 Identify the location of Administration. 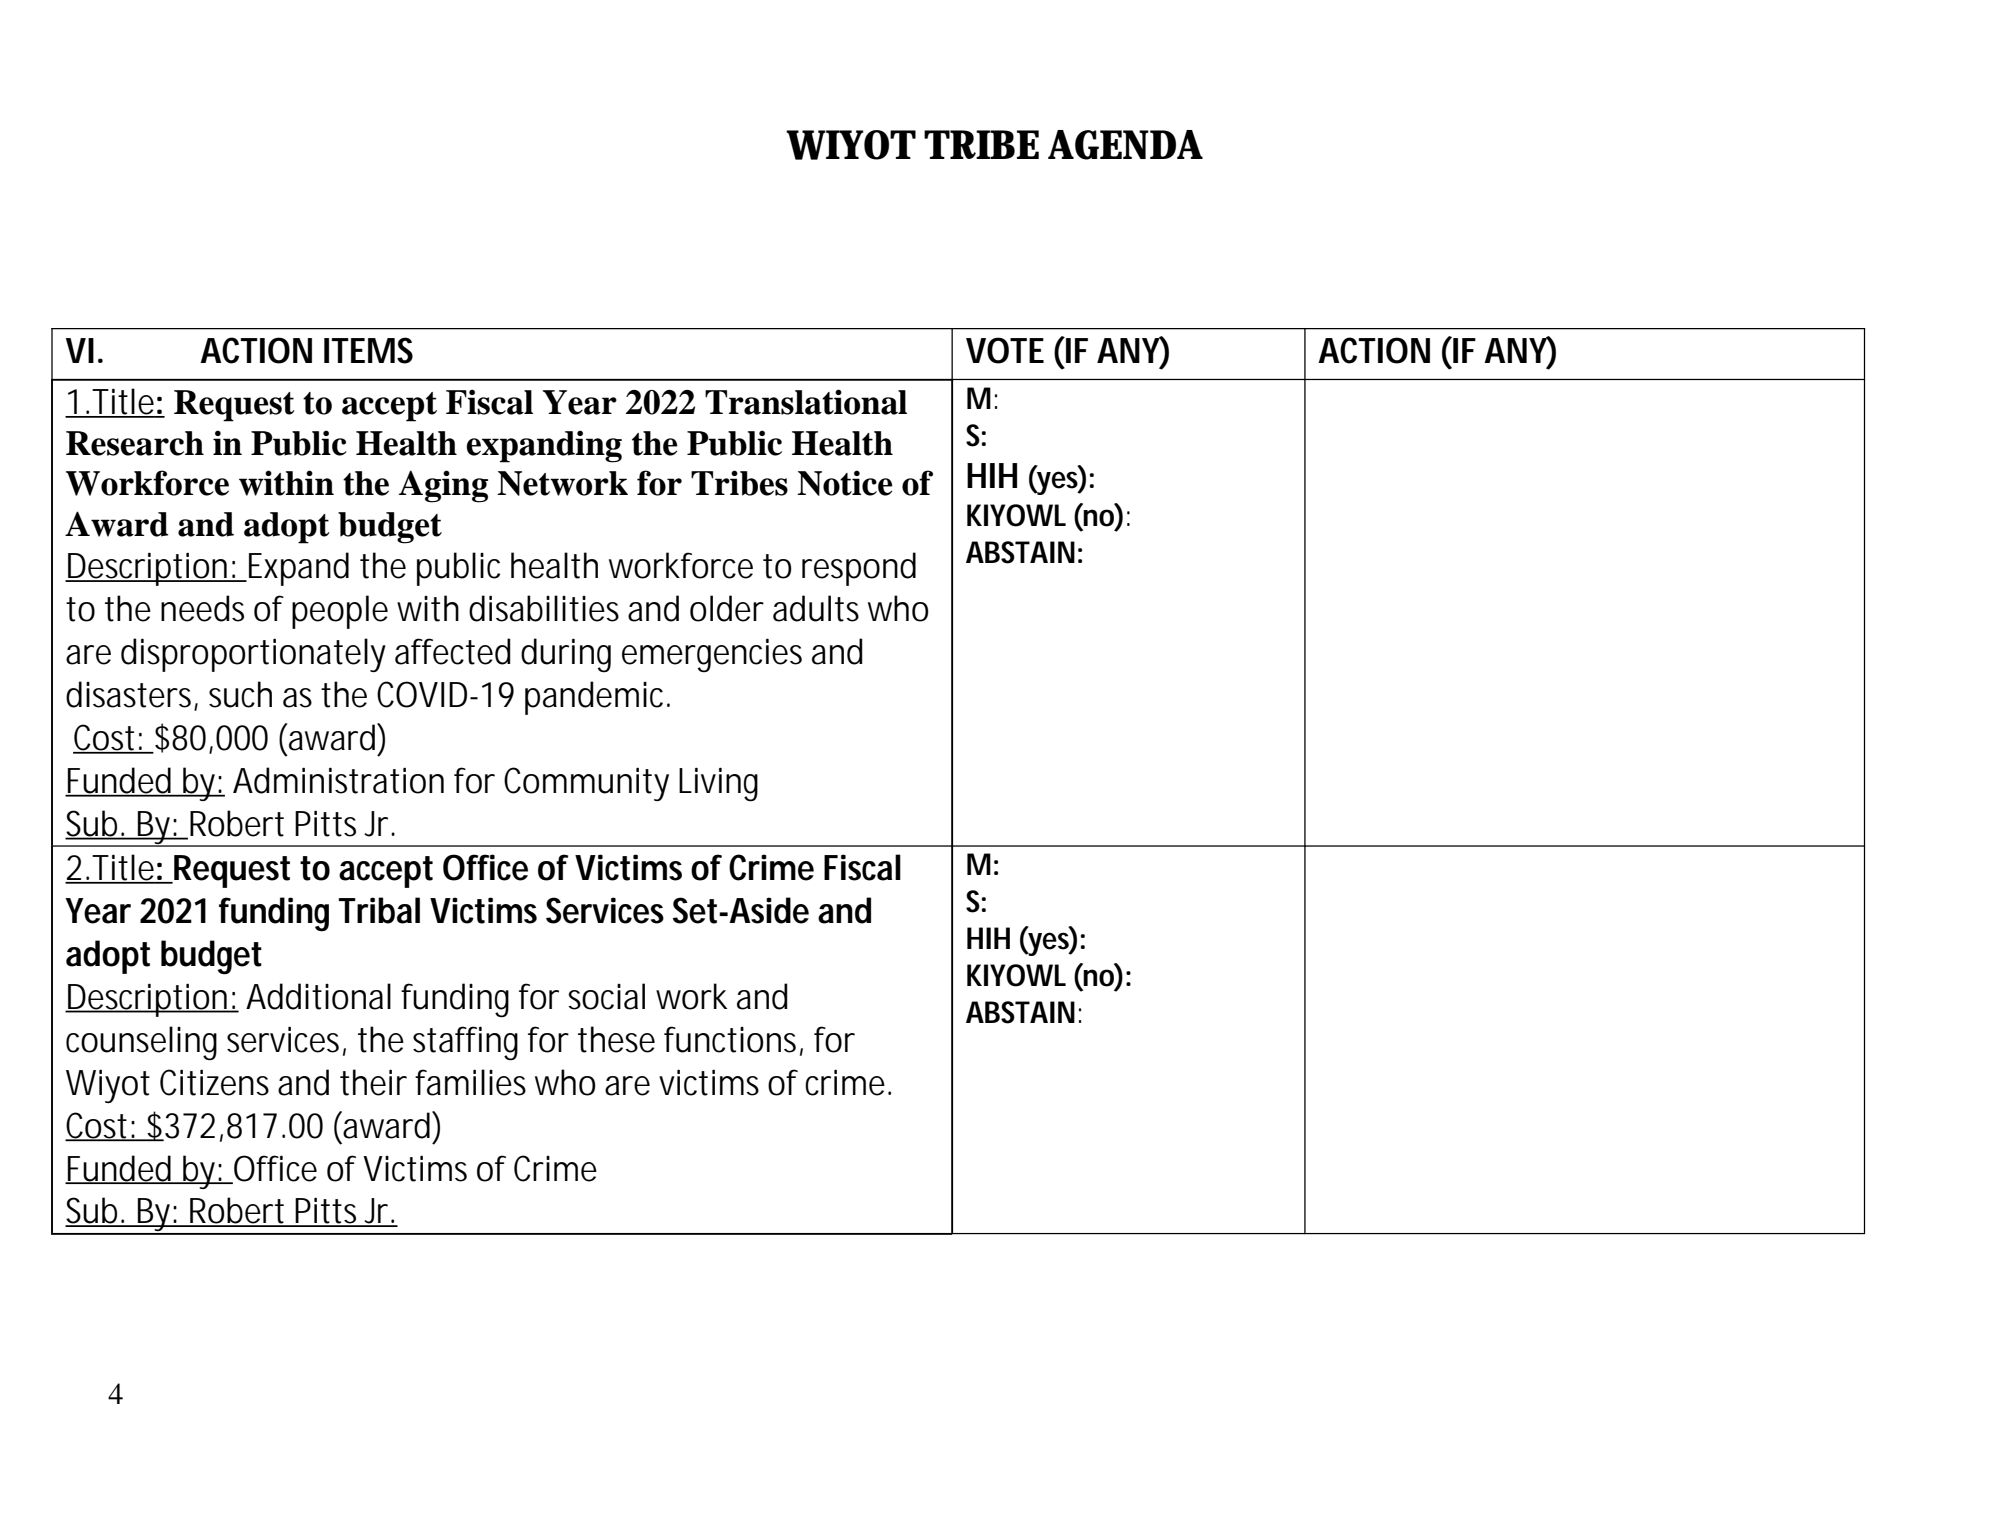
(338, 780).
